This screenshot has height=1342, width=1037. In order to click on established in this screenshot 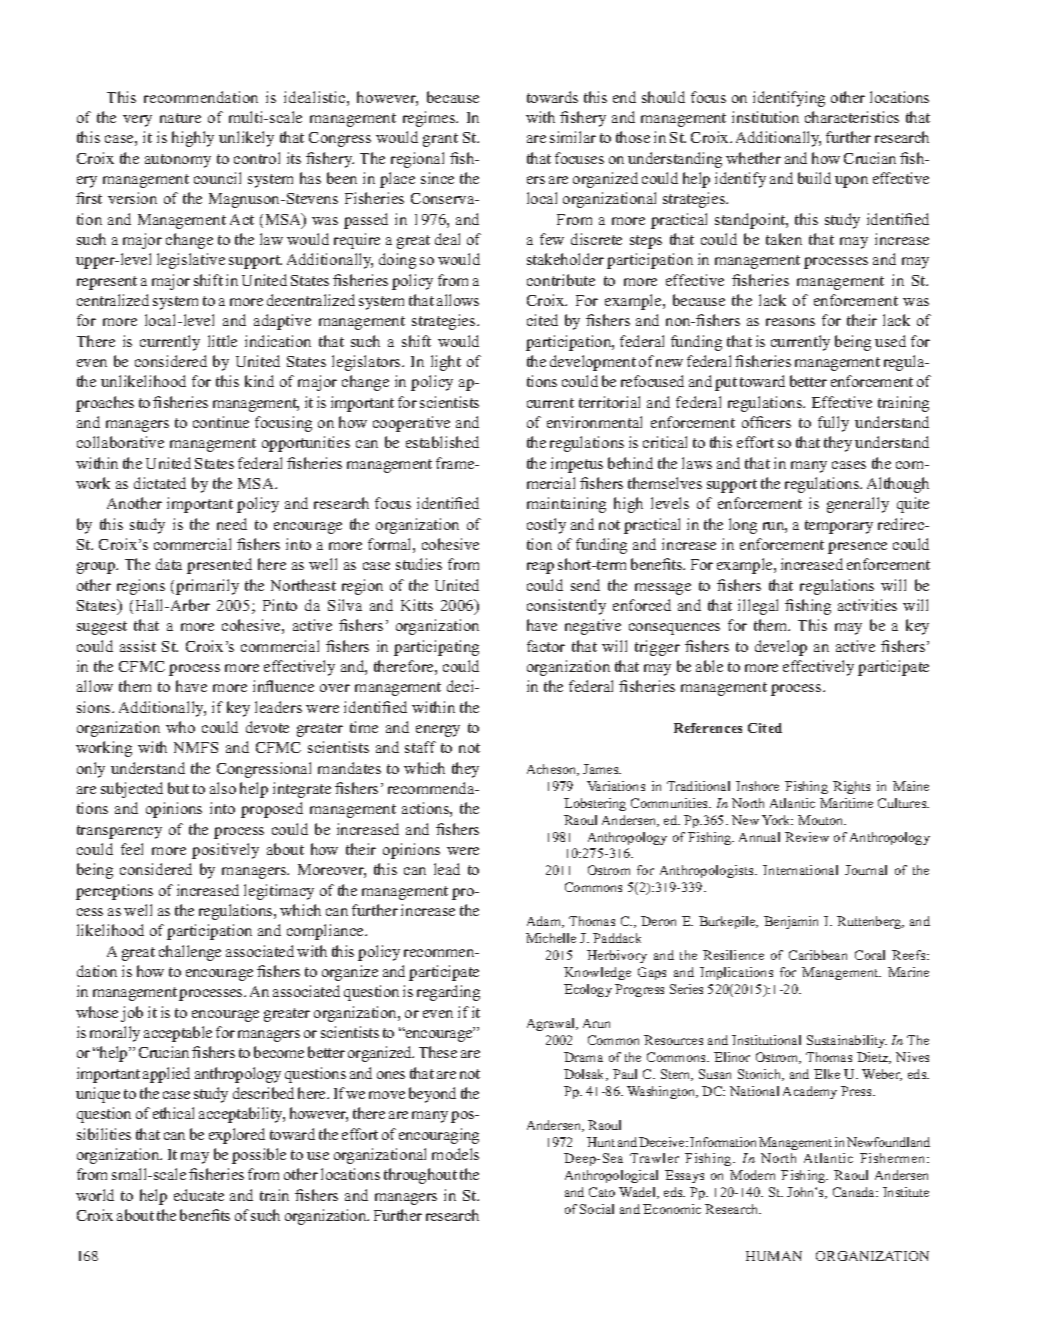, I will do `click(442, 442)`.
